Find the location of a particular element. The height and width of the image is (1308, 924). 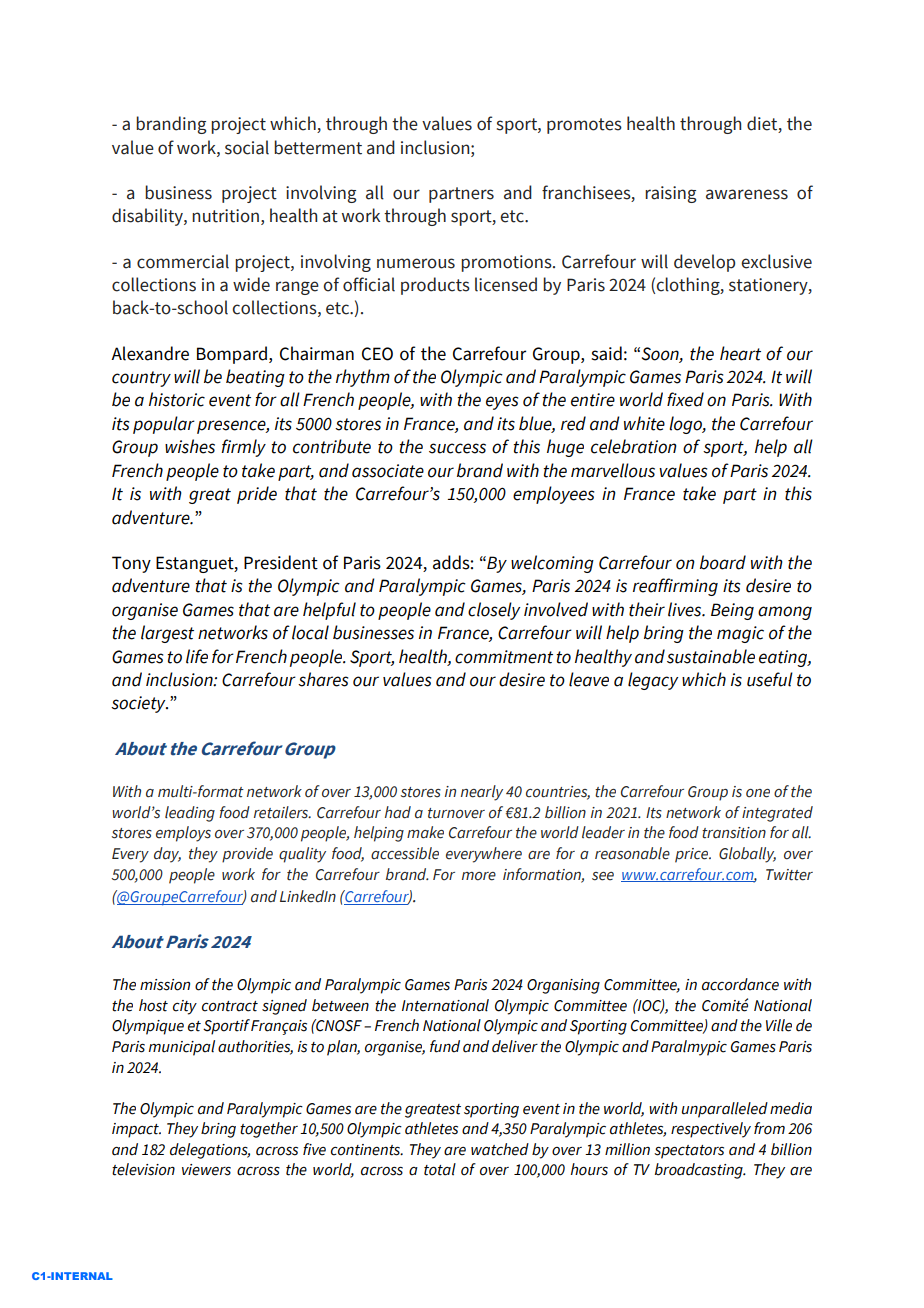

commitment is located at coordinates (504, 657).
